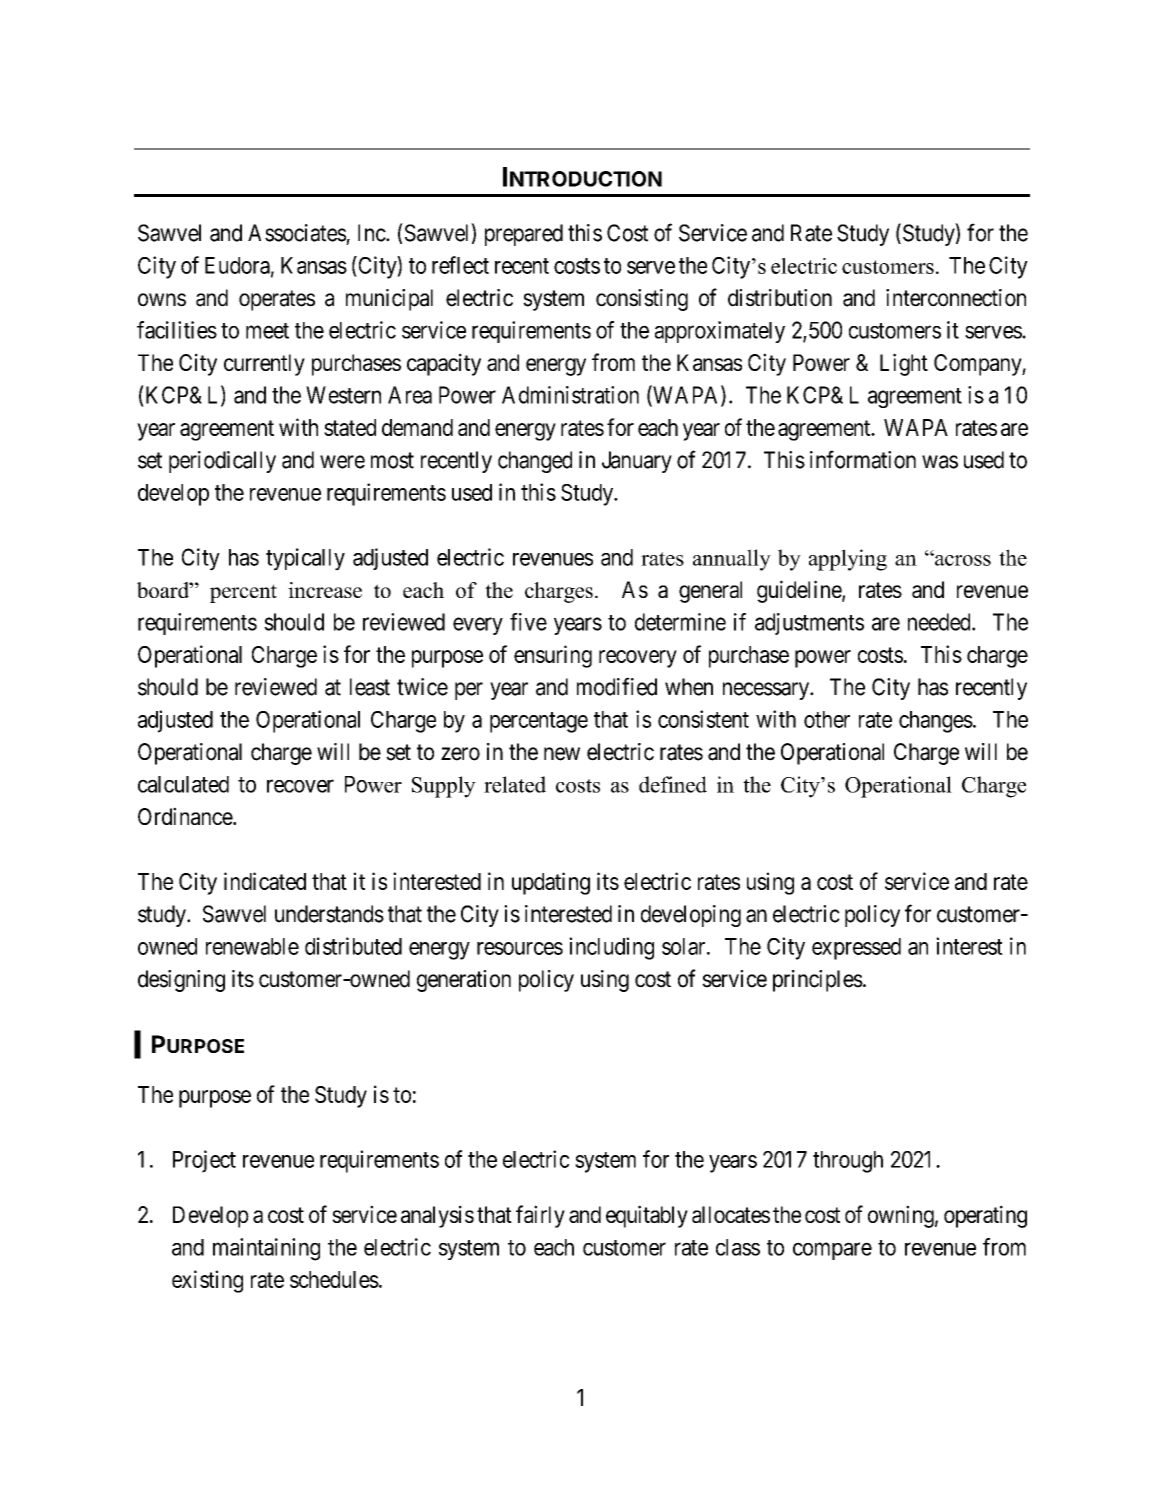 Image resolution: width=1164 pixels, height=1507 pixels. What do you see at coordinates (183, 784) in the screenshot?
I see `calculated` at bounding box center [183, 784].
